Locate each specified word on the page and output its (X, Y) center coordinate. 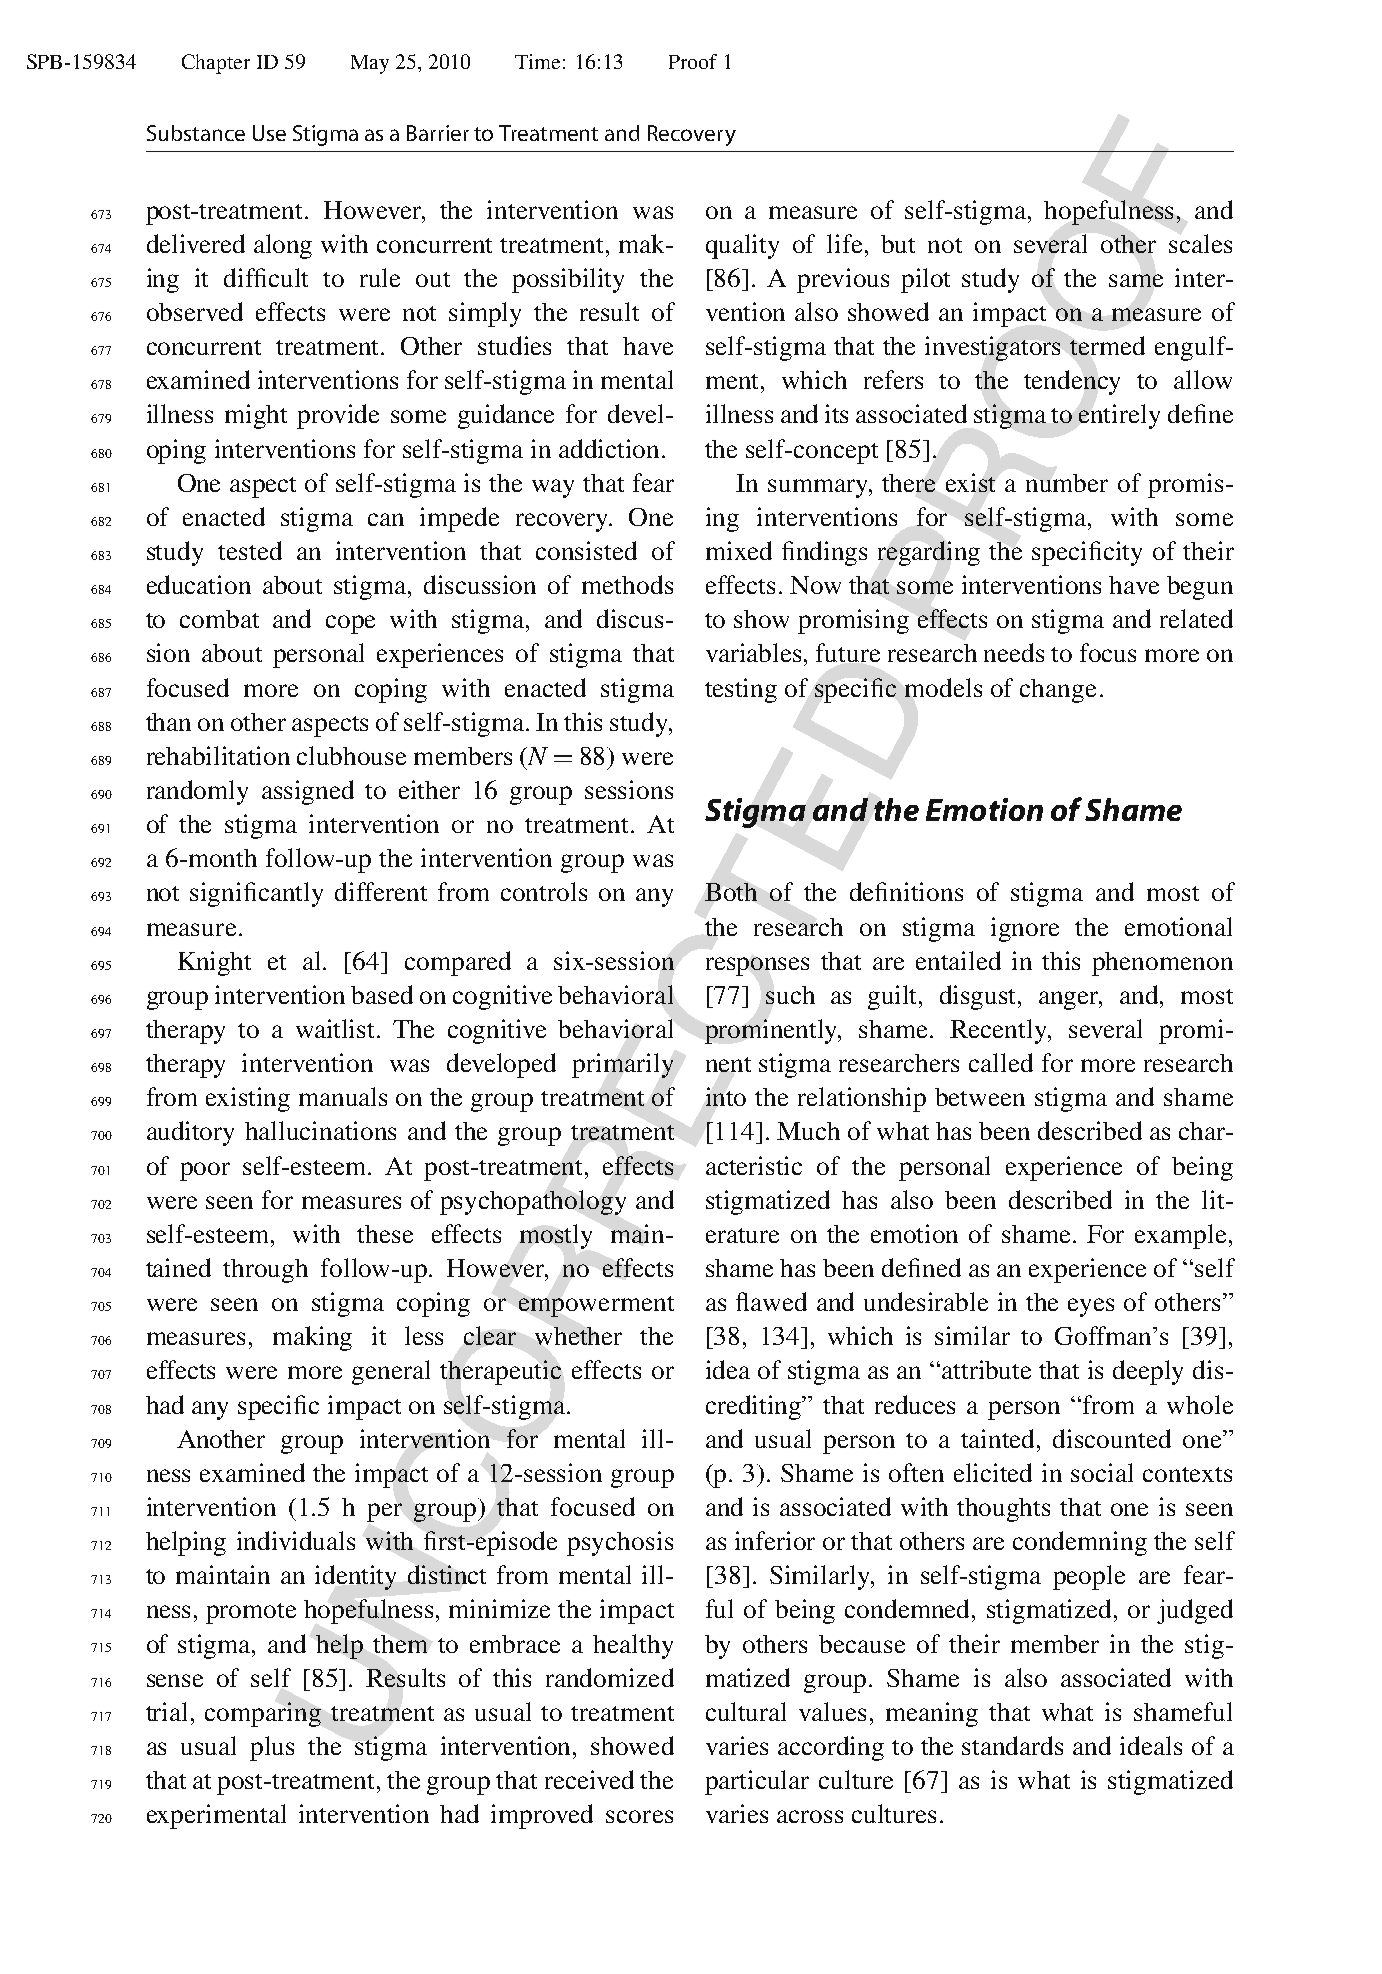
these (385, 1234)
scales (1200, 243)
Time (537, 61)
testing (741, 690)
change (1058, 691)
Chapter (216, 64)
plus (272, 1748)
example (1180, 1236)
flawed (771, 1301)
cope (350, 624)
